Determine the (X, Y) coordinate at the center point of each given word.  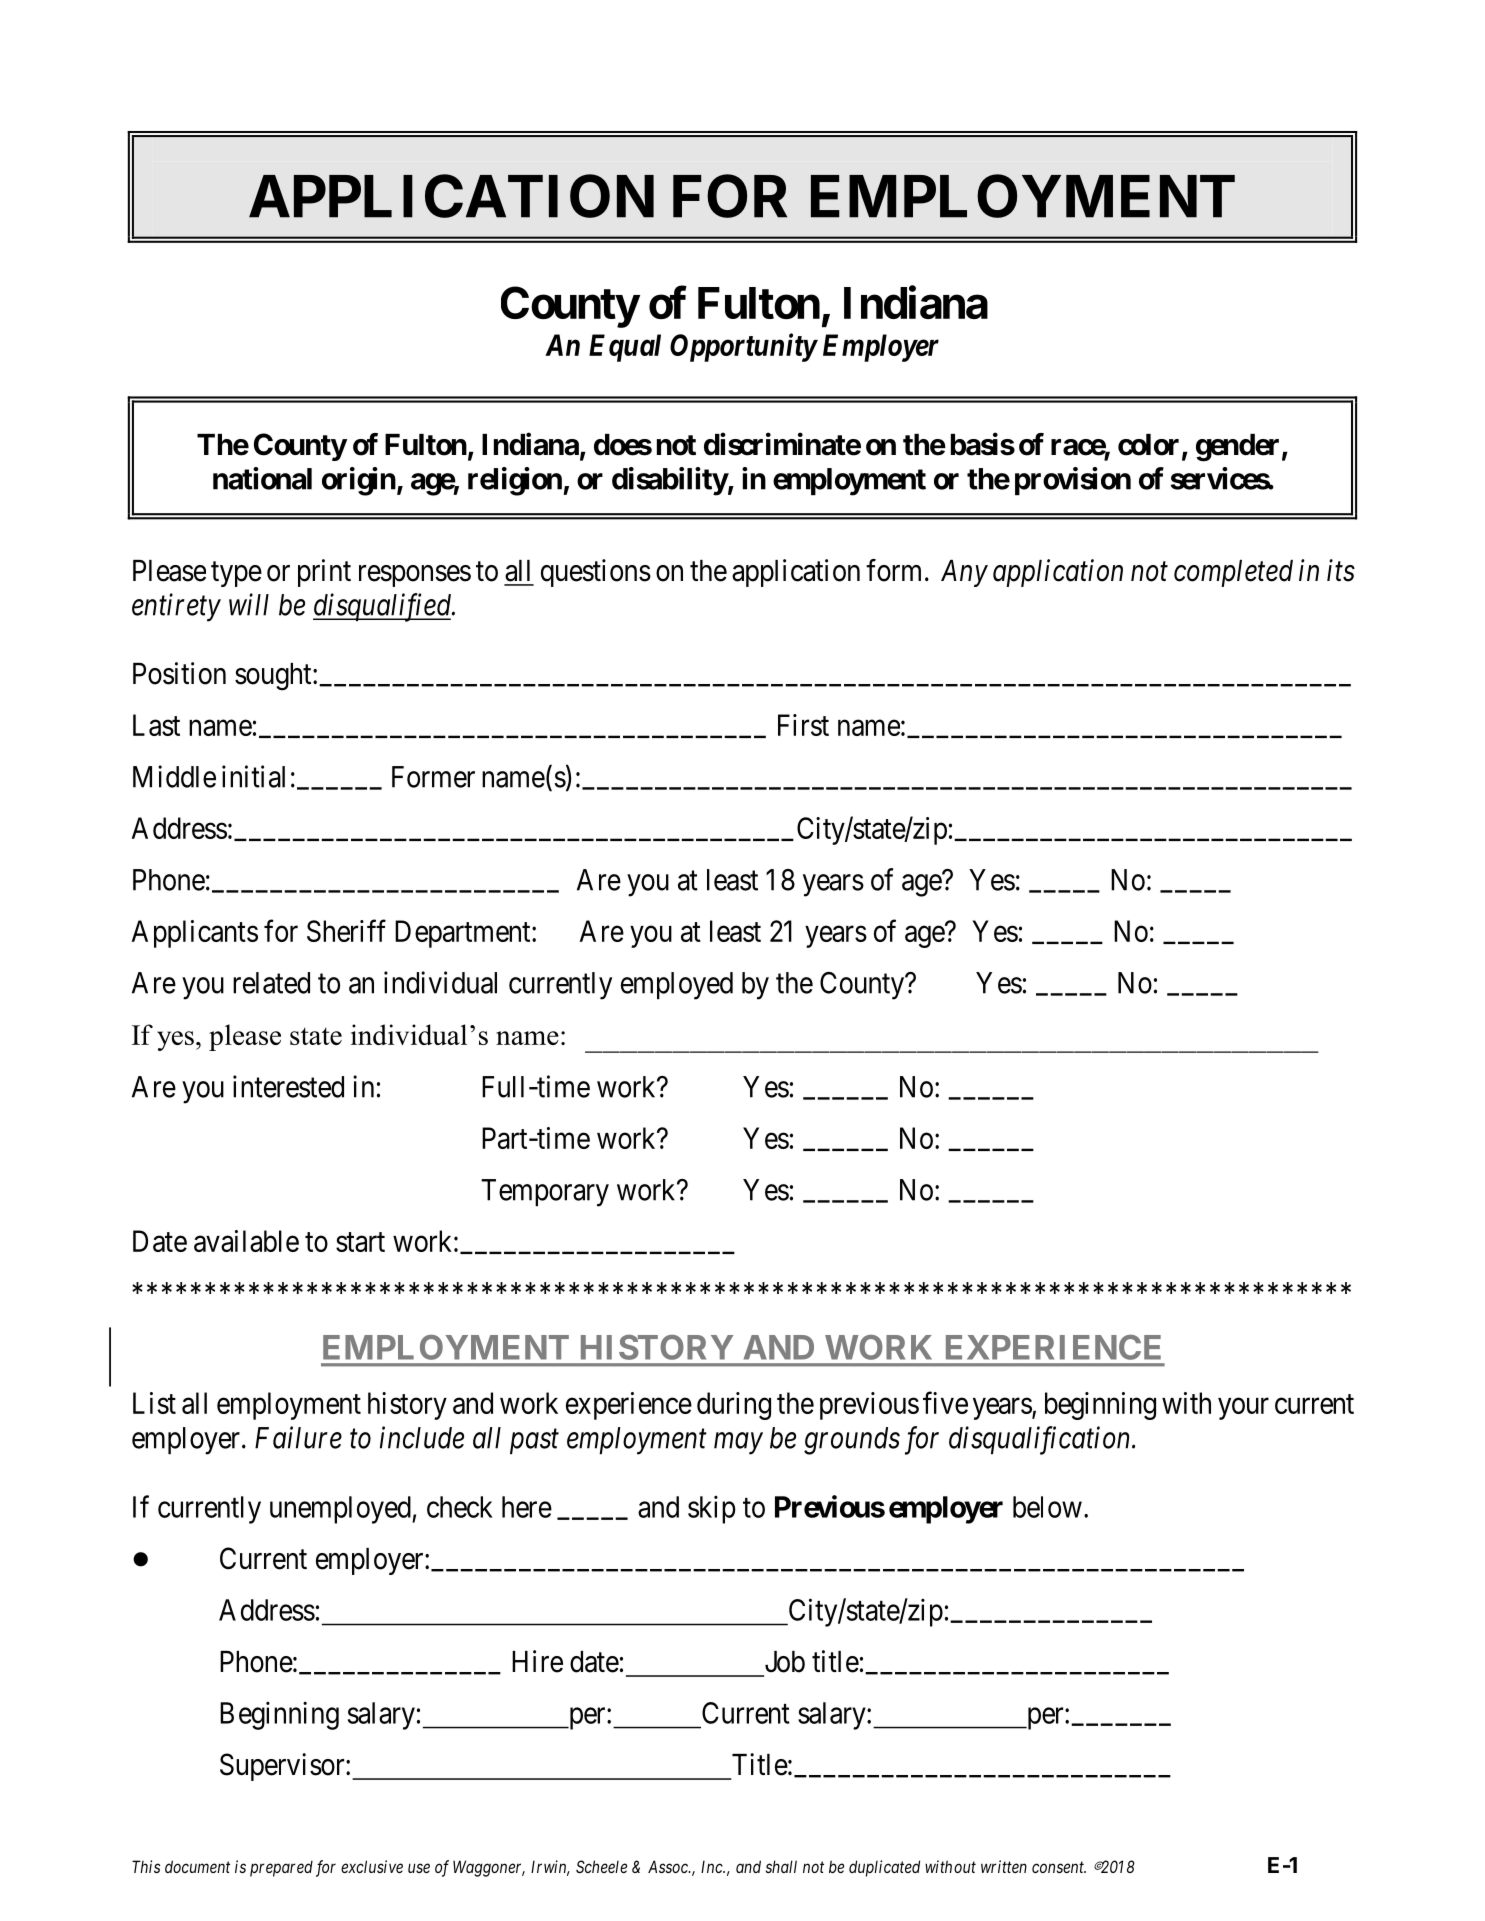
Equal (625, 348)
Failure (298, 1437)
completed (1233, 573)
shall (781, 1866)
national (262, 478)
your (1243, 1409)
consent (1059, 1867)
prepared (281, 1868)
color (1148, 445)
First (803, 725)
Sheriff (346, 930)
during (734, 1406)
